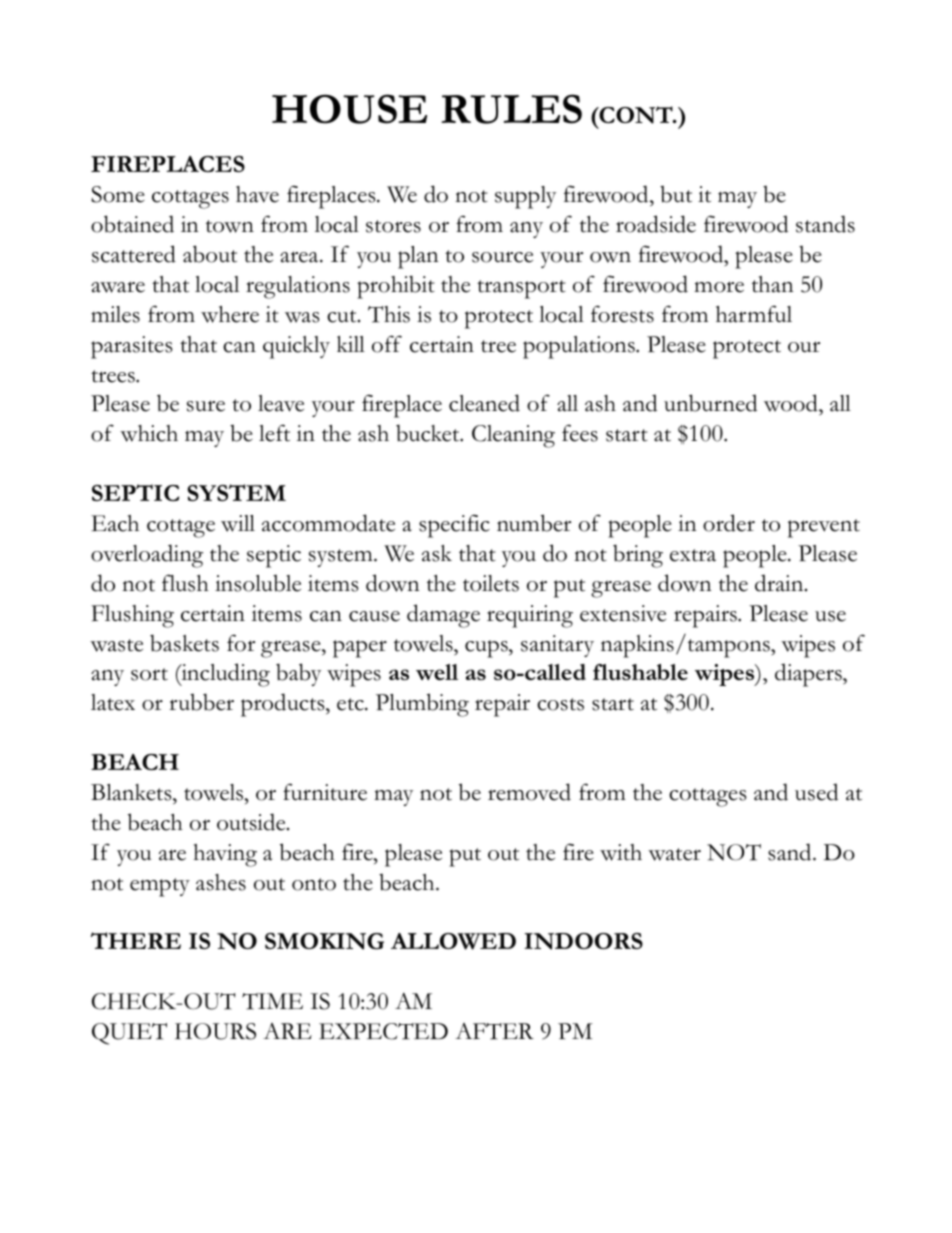 The height and width of the image is (1233, 952). What do you see at coordinates (484, 403) in the image?
I see `cleaned` at bounding box center [484, 403].
